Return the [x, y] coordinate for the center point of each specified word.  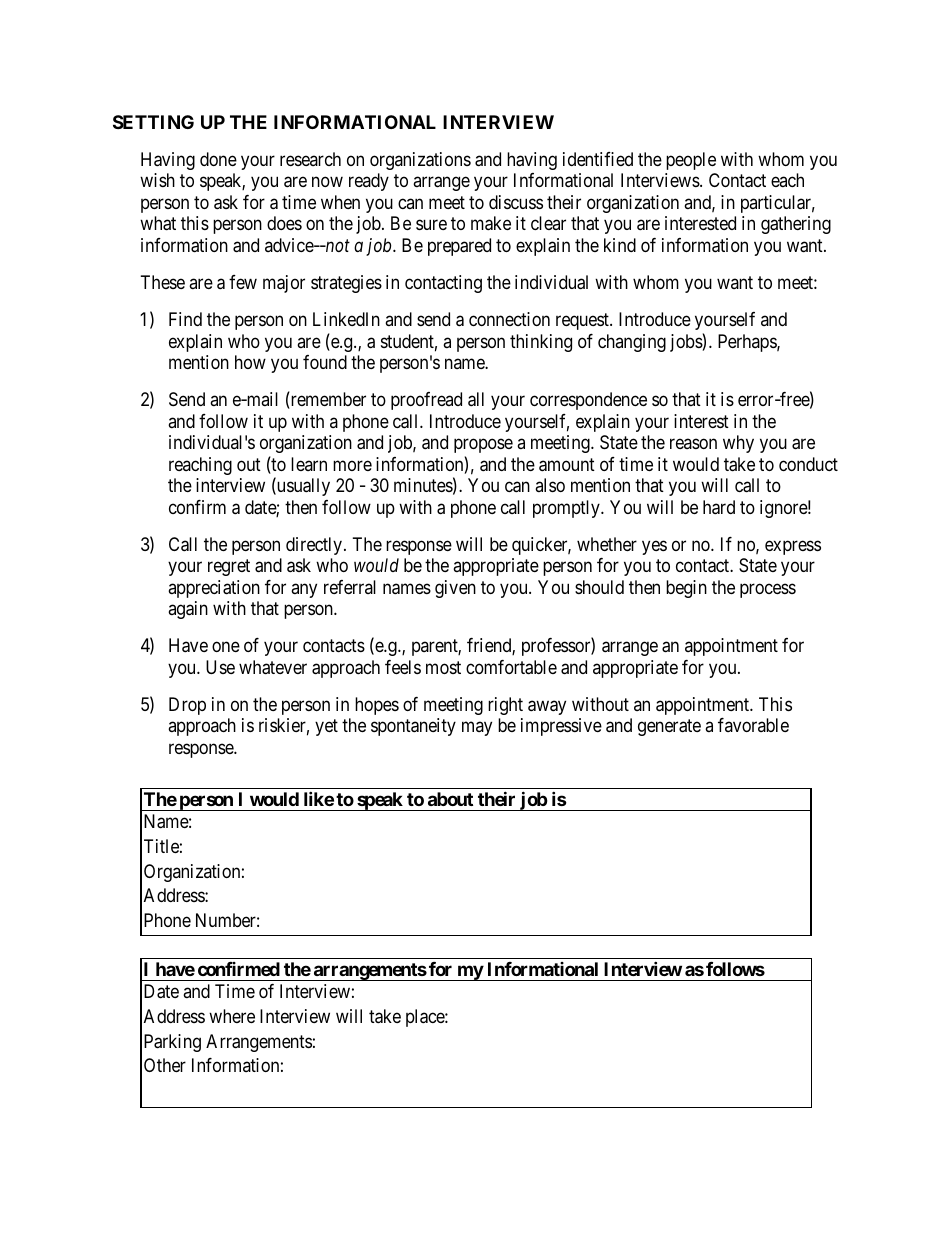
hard [719, 507]
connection [509, 319]
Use [220, 667]
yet [326, 727]
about [450, 799]
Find [185, 319]
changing [632, 343]
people [691, 161]
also [550, 485]
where [232, 1016]
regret [229, 567]
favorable [753, 725]
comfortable [511, 667]
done [218, 159]
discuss [516, 202]
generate [669, 727]
